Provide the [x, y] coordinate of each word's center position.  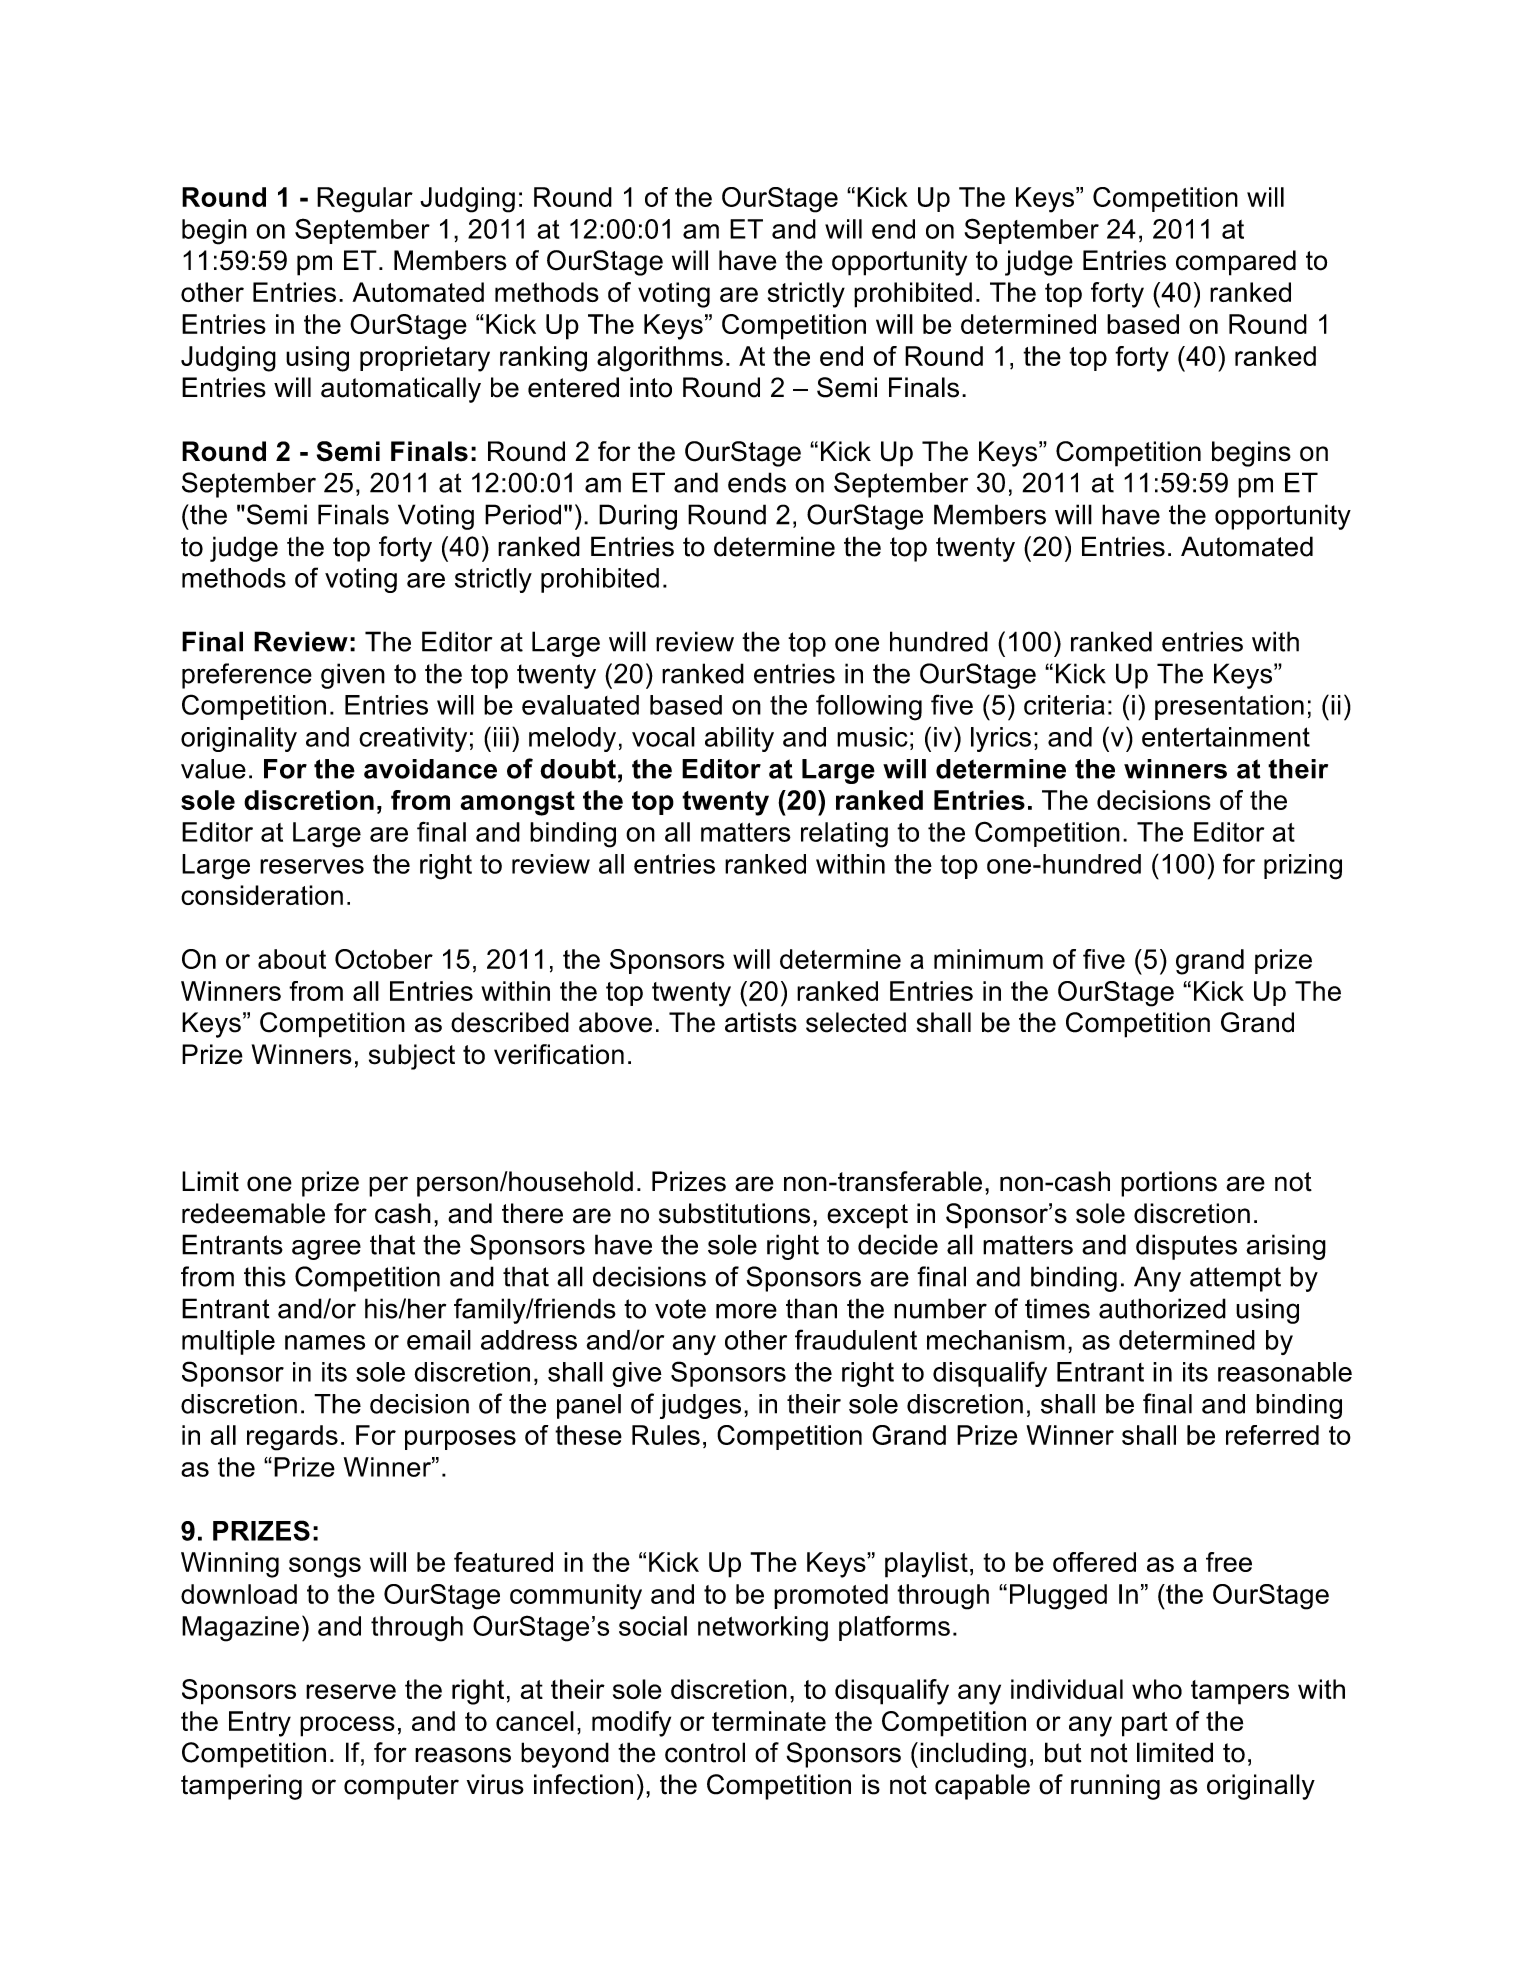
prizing [1303, 867]
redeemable [253, 1213]
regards [292, 1438]
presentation [1229, 707]
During [638, 517]
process [347, 1726]
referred [1272, 1435]
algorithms [660, 359]
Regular [365, 200]
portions [1169, 1184]
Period [523, 514]
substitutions [734, 1213]
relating [844, 835]
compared [1236, 263]
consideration [262, 895]
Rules [666, 1435]
